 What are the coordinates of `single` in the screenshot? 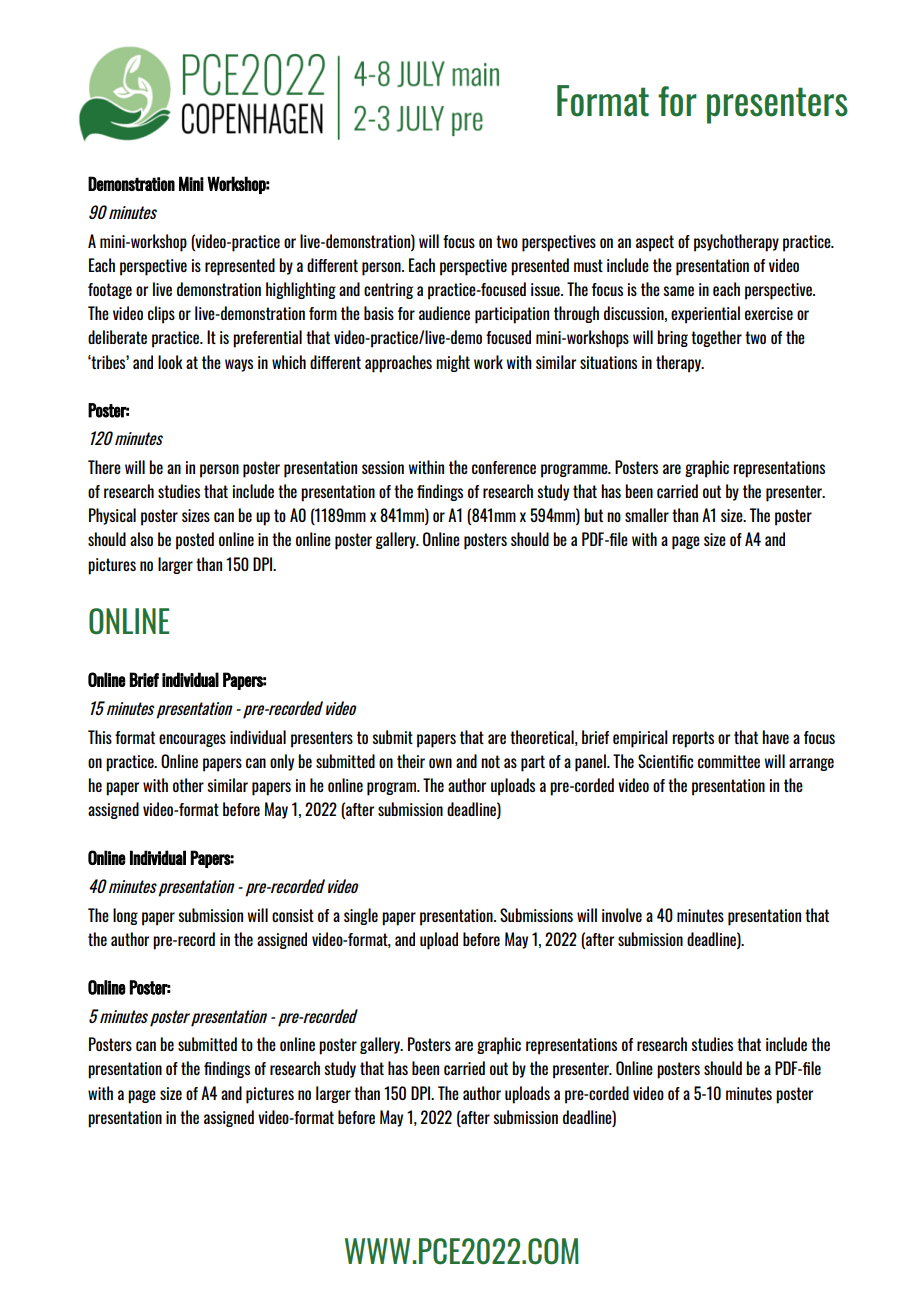 It's located at (361, 916).
